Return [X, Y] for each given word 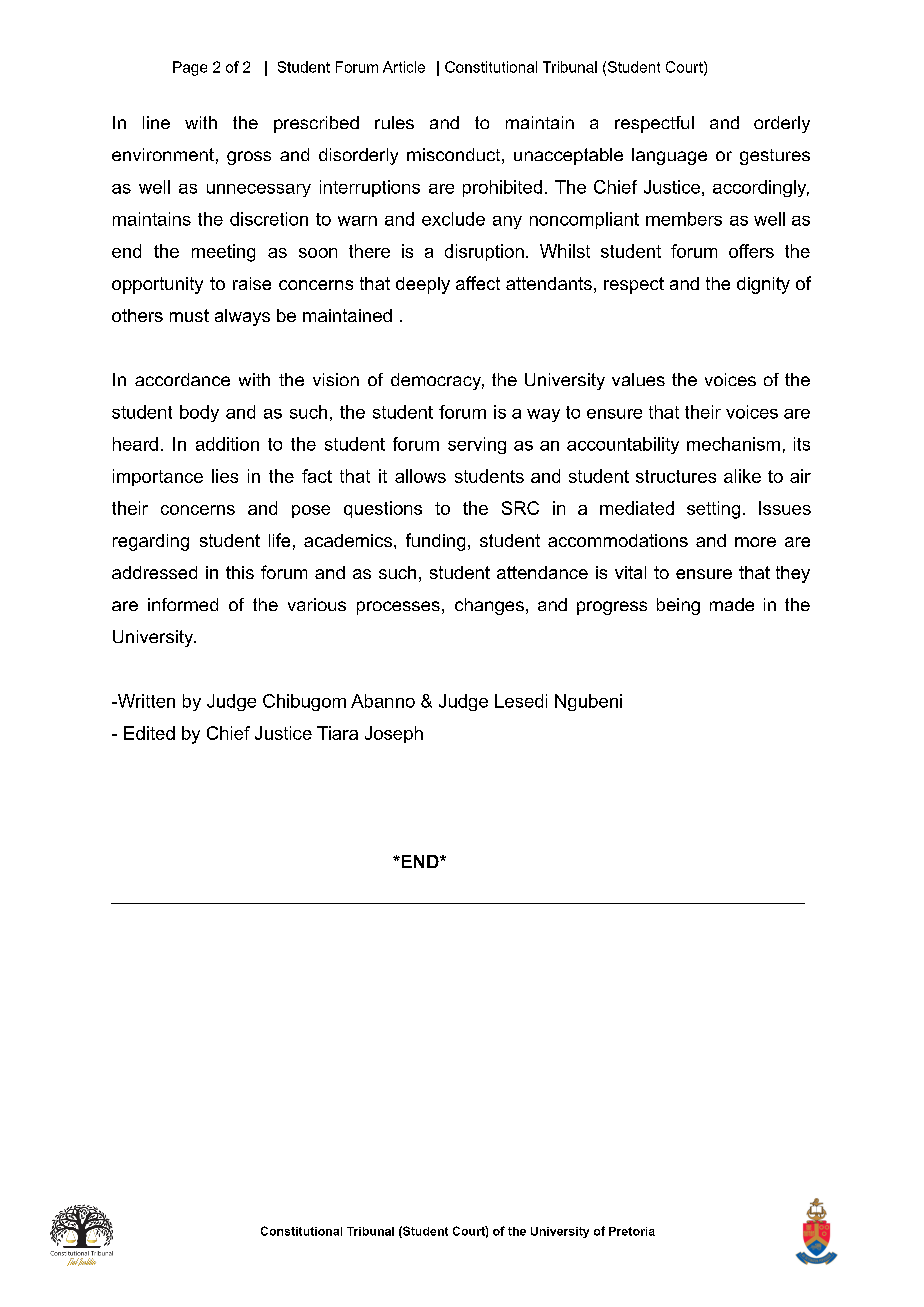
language [669, 156]
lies [225, 476]
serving [477, 445]
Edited [149, 733]
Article [404, 67]
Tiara [337, 733]
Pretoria [632, 1231]
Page [190, 68]
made [732, 604]
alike [742, 476]
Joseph [394, 734]
